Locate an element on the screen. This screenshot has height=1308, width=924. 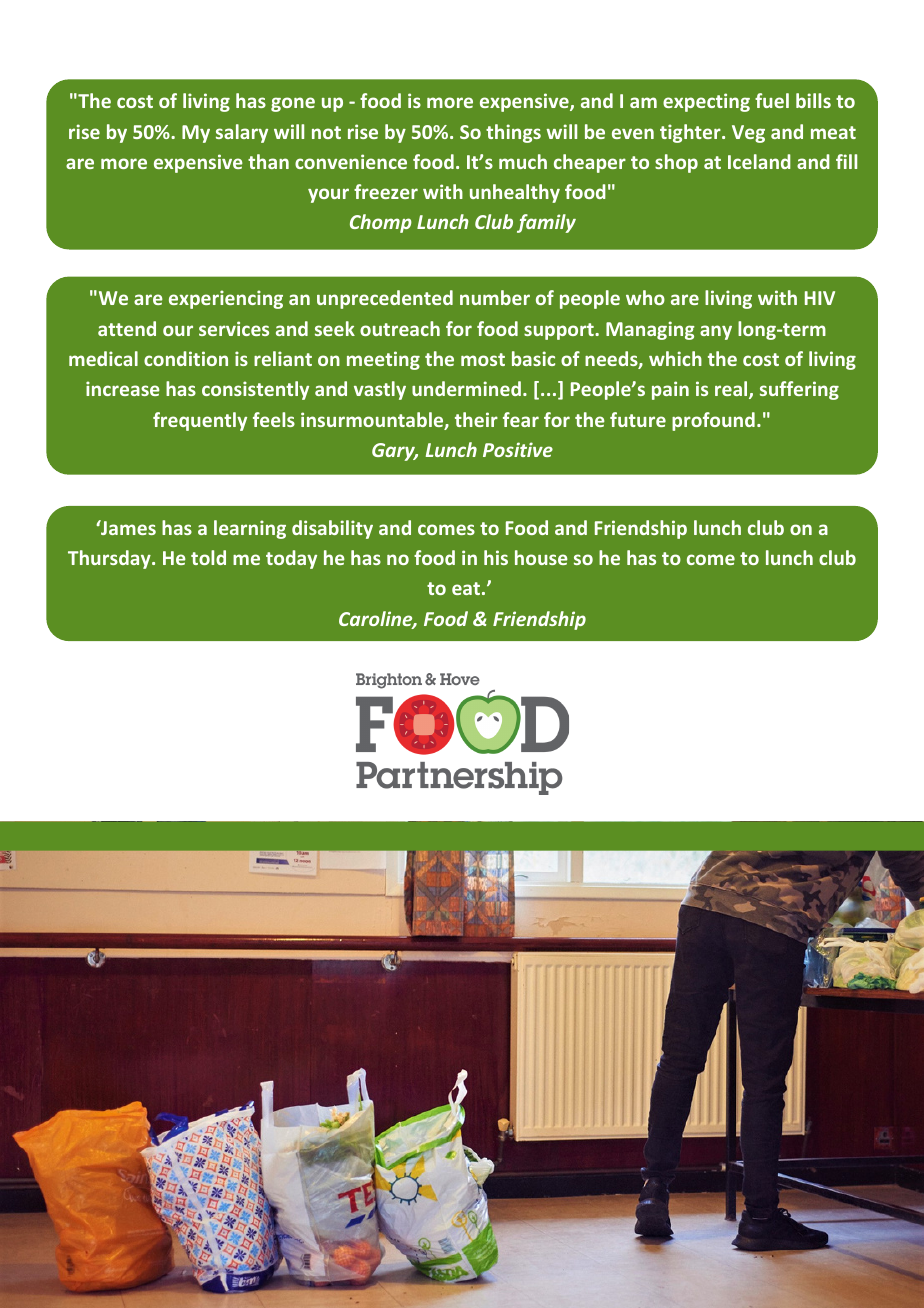
Iceland is located at coordinates (759, 161).
